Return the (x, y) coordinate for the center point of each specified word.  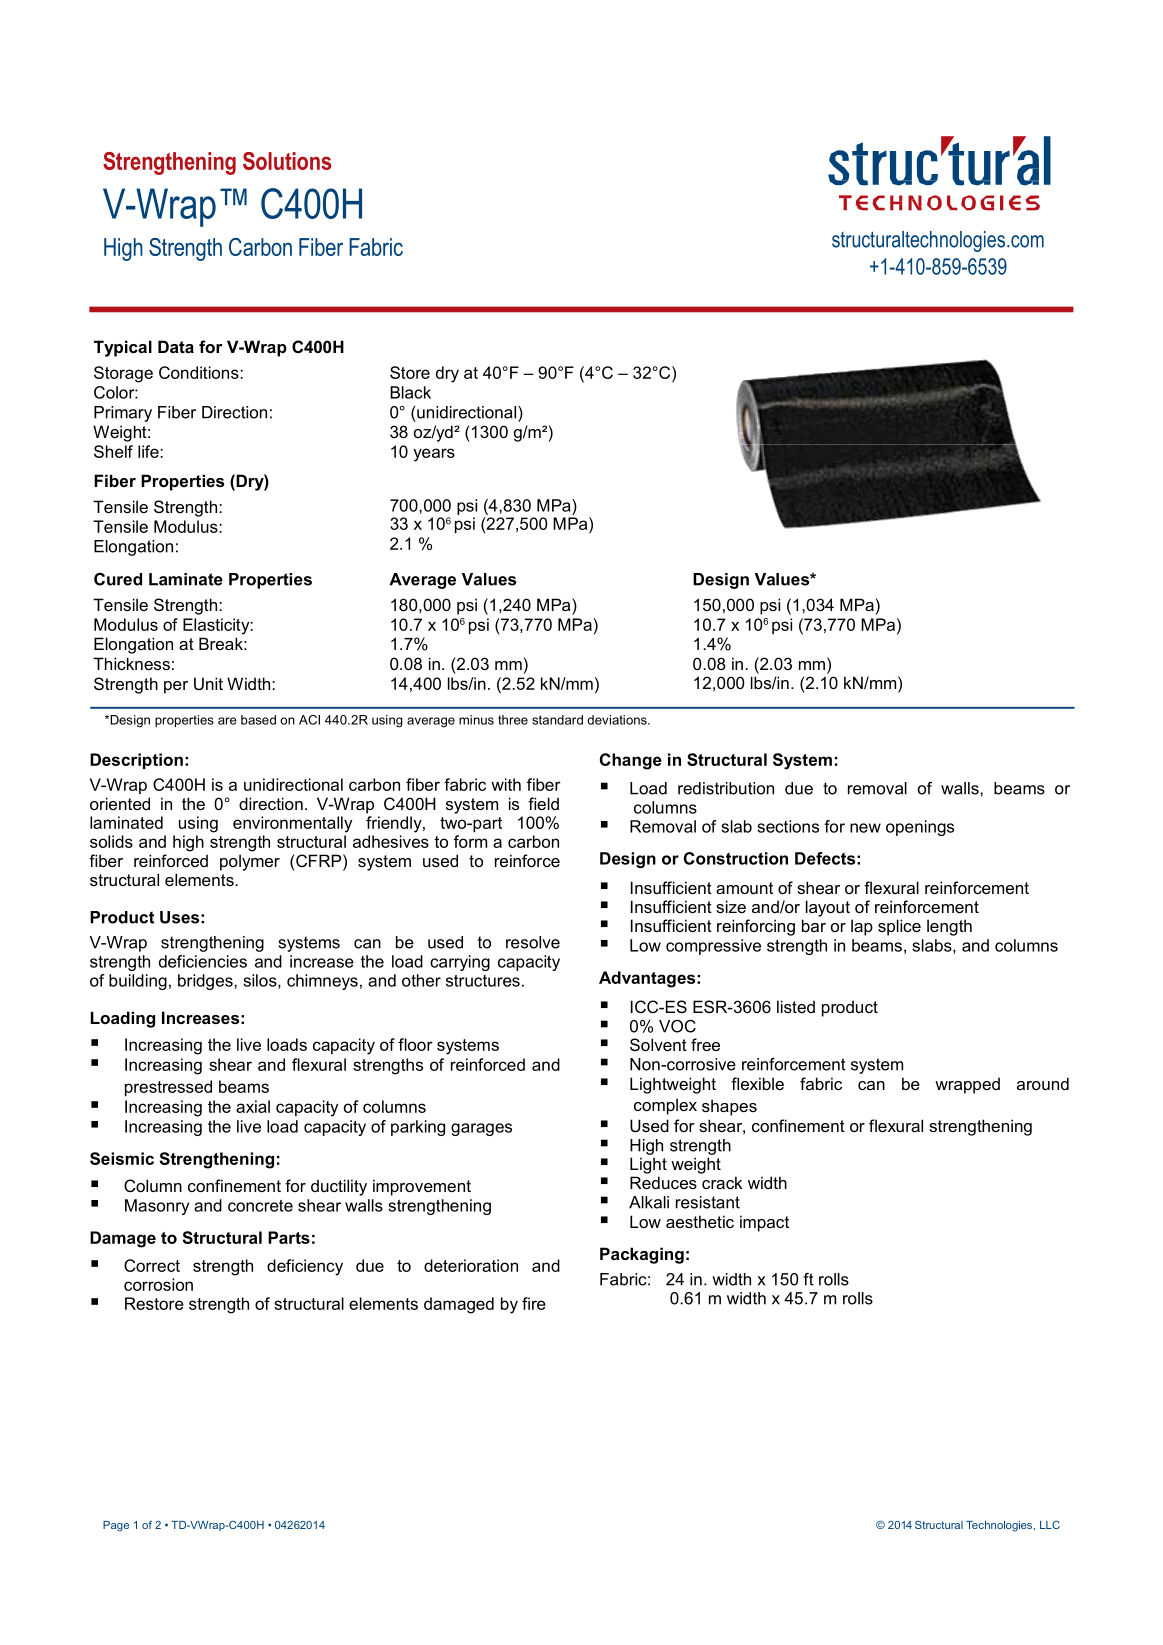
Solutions (287, 161)
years (434, 455)
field (543, 803)
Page (116, 1526)
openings (920, 828)
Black (410, 392)
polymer (250, 862)
